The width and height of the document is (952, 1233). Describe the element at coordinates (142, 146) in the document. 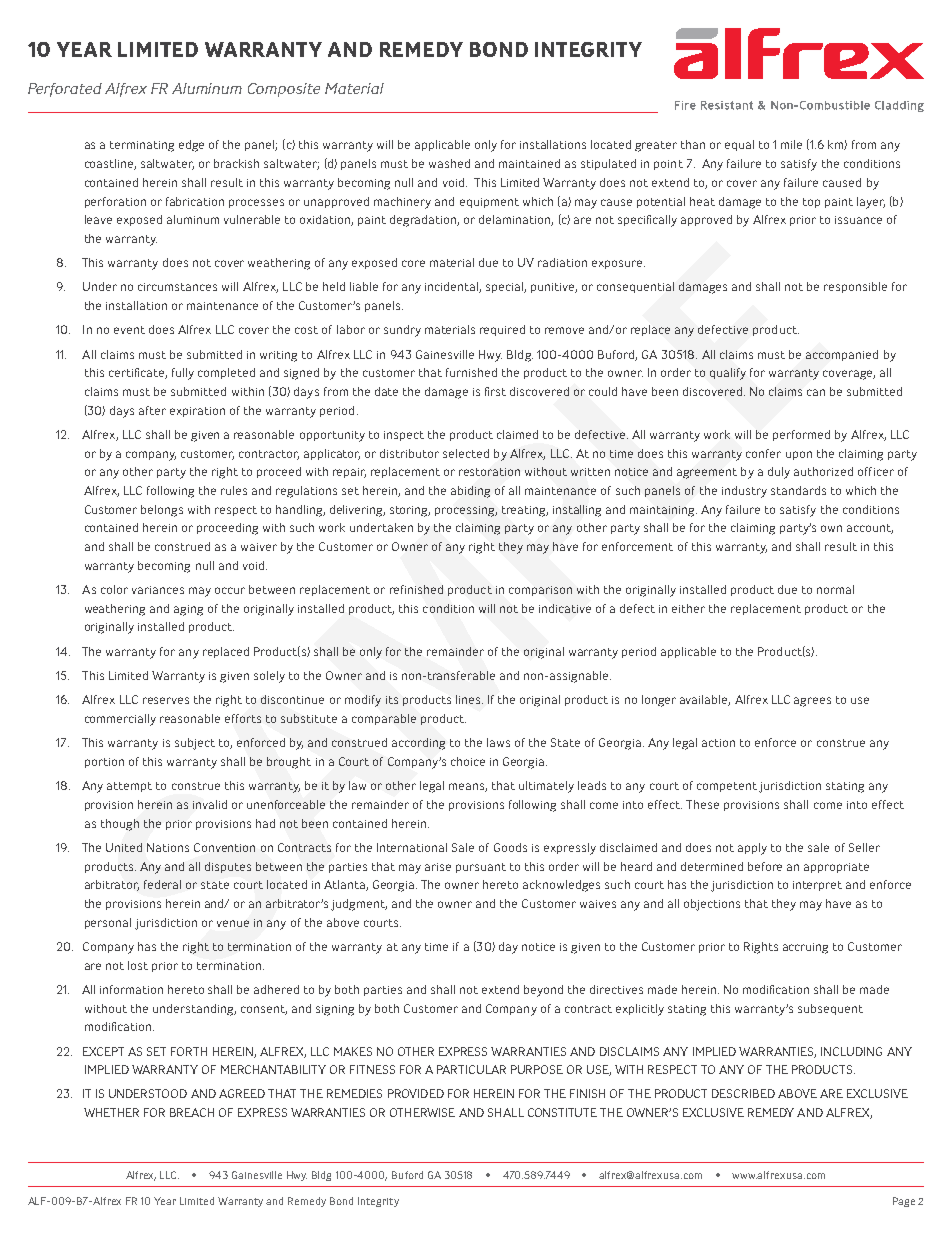

I see `terminating` at that location.
